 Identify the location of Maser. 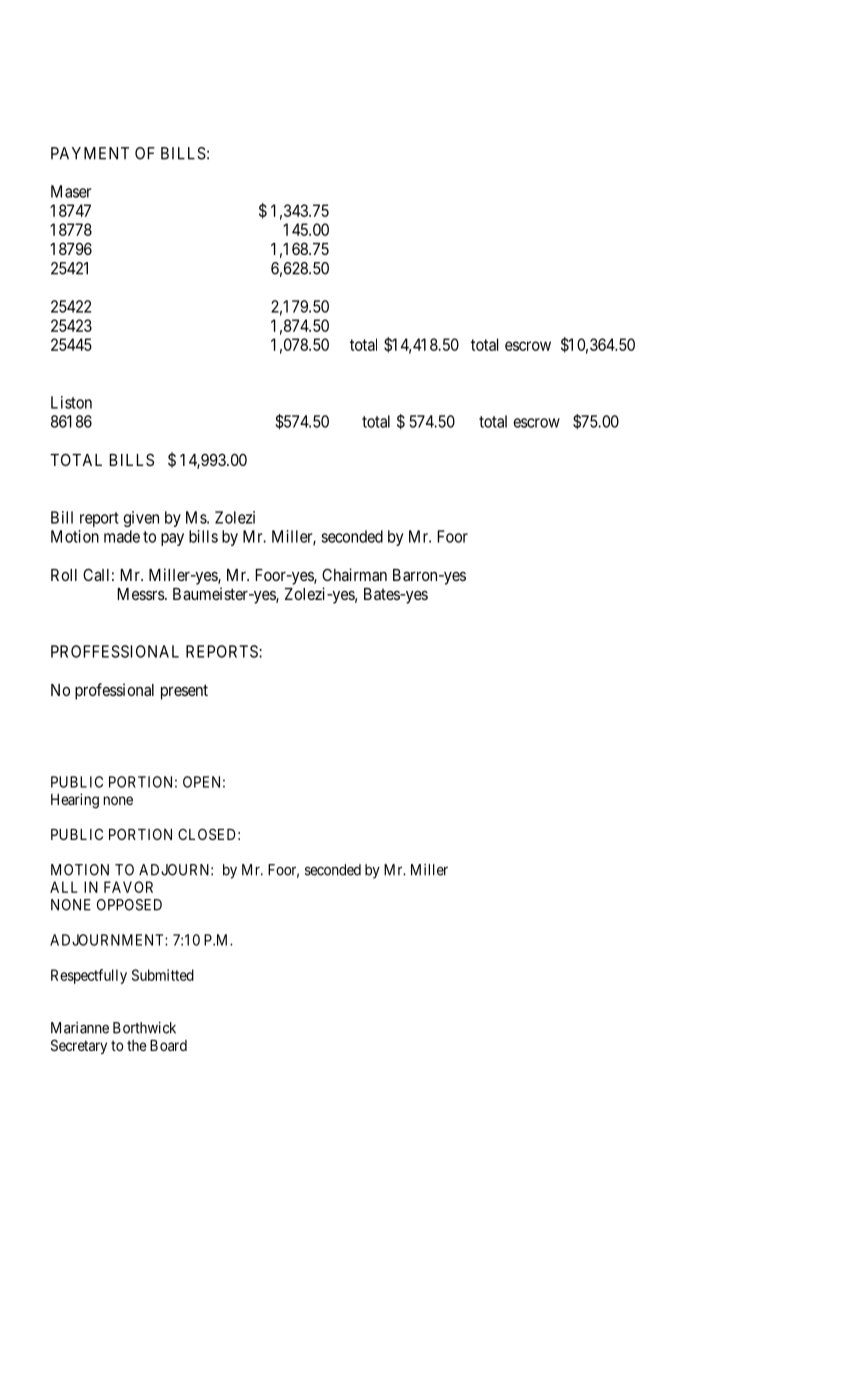
(71, 191).
